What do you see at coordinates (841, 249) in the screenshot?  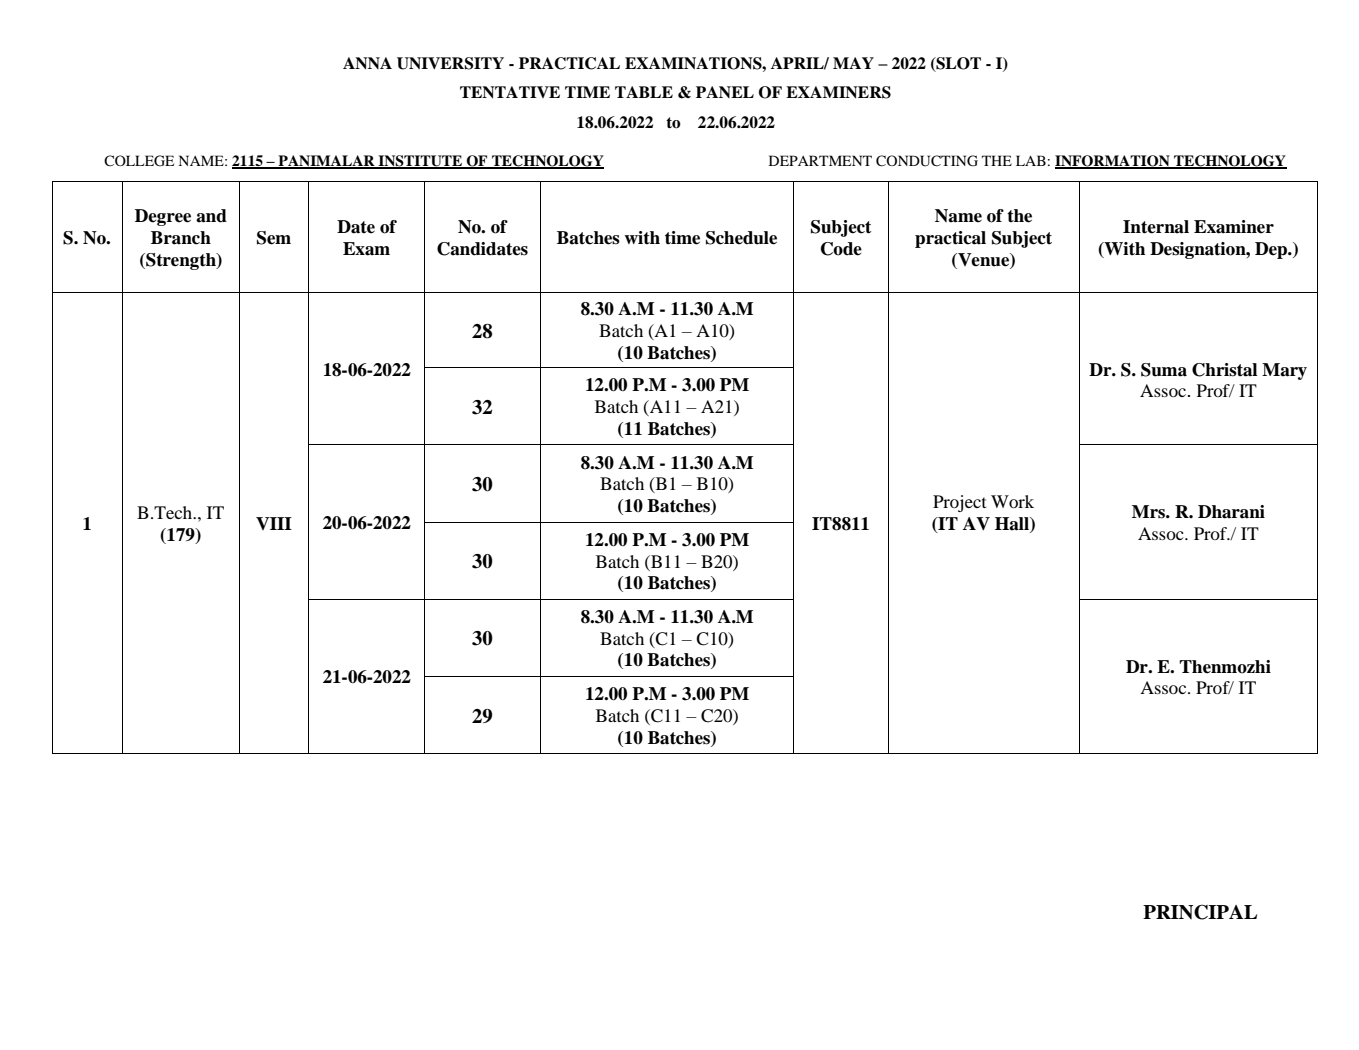 I see `Code` at bounding box center [841, 249].
